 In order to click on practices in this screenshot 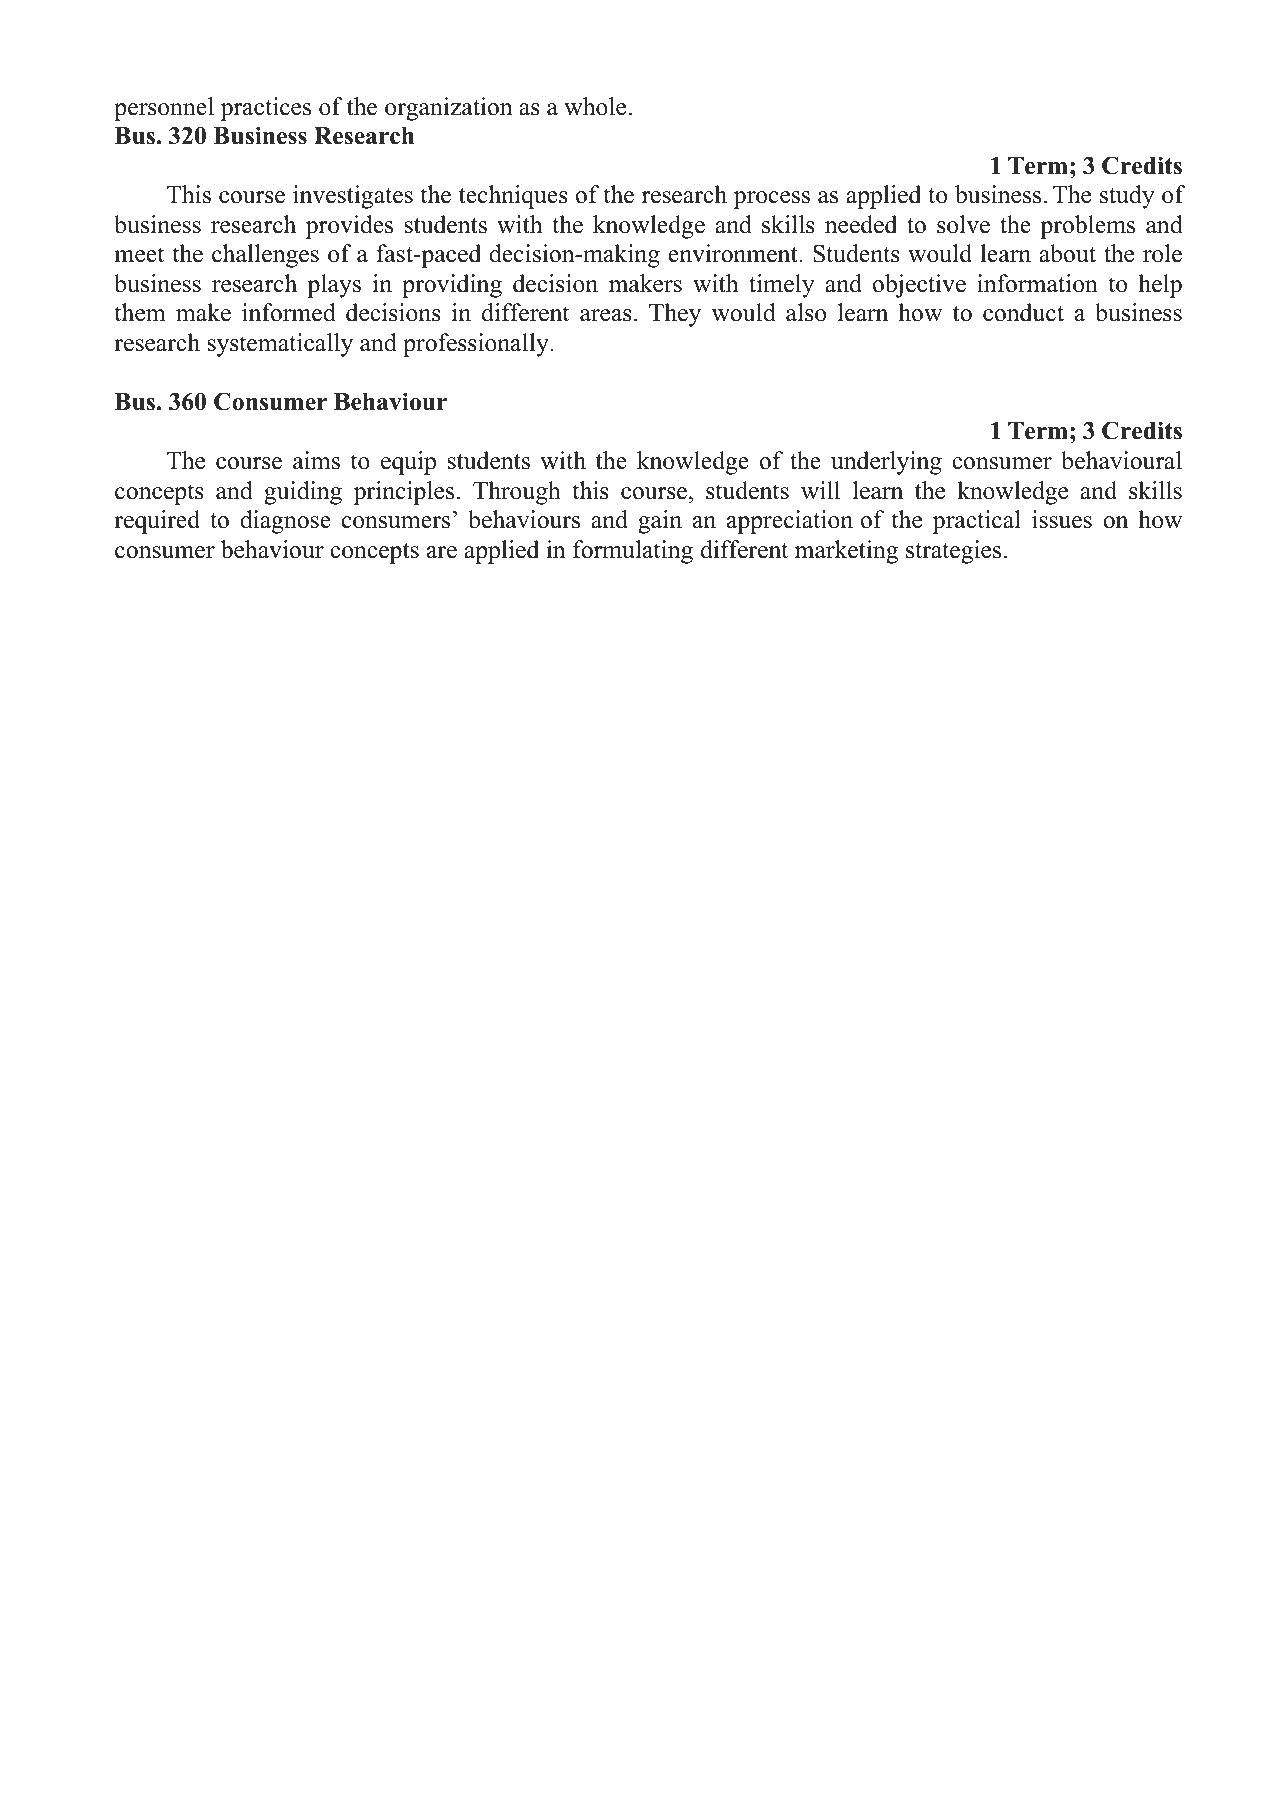, I will do `click(266, 109)`.
